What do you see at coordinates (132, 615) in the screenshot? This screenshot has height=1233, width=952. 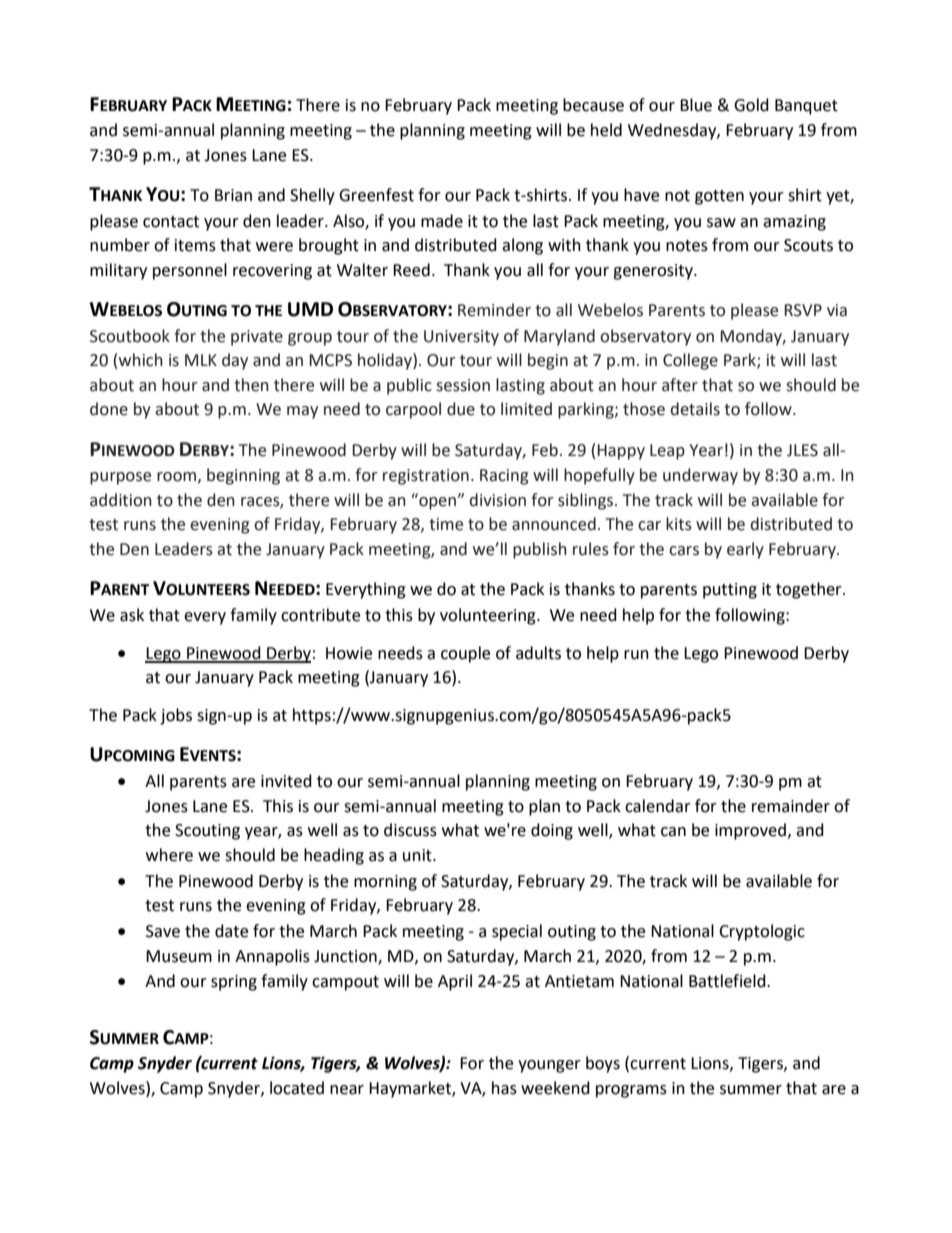 I see `ask` at bounding box center [132, 615].
